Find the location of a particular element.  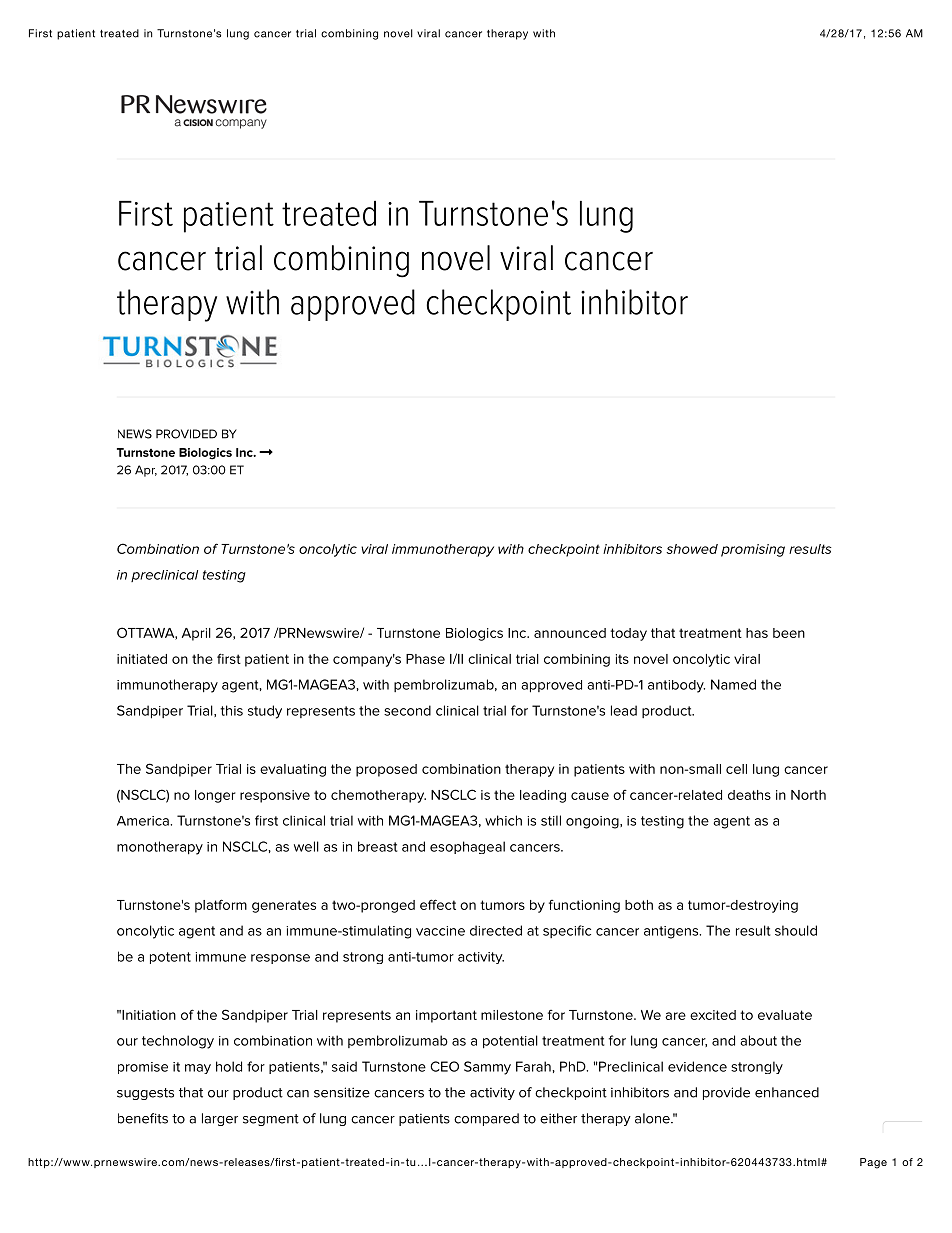

well is located at coordinates (306, 846).
